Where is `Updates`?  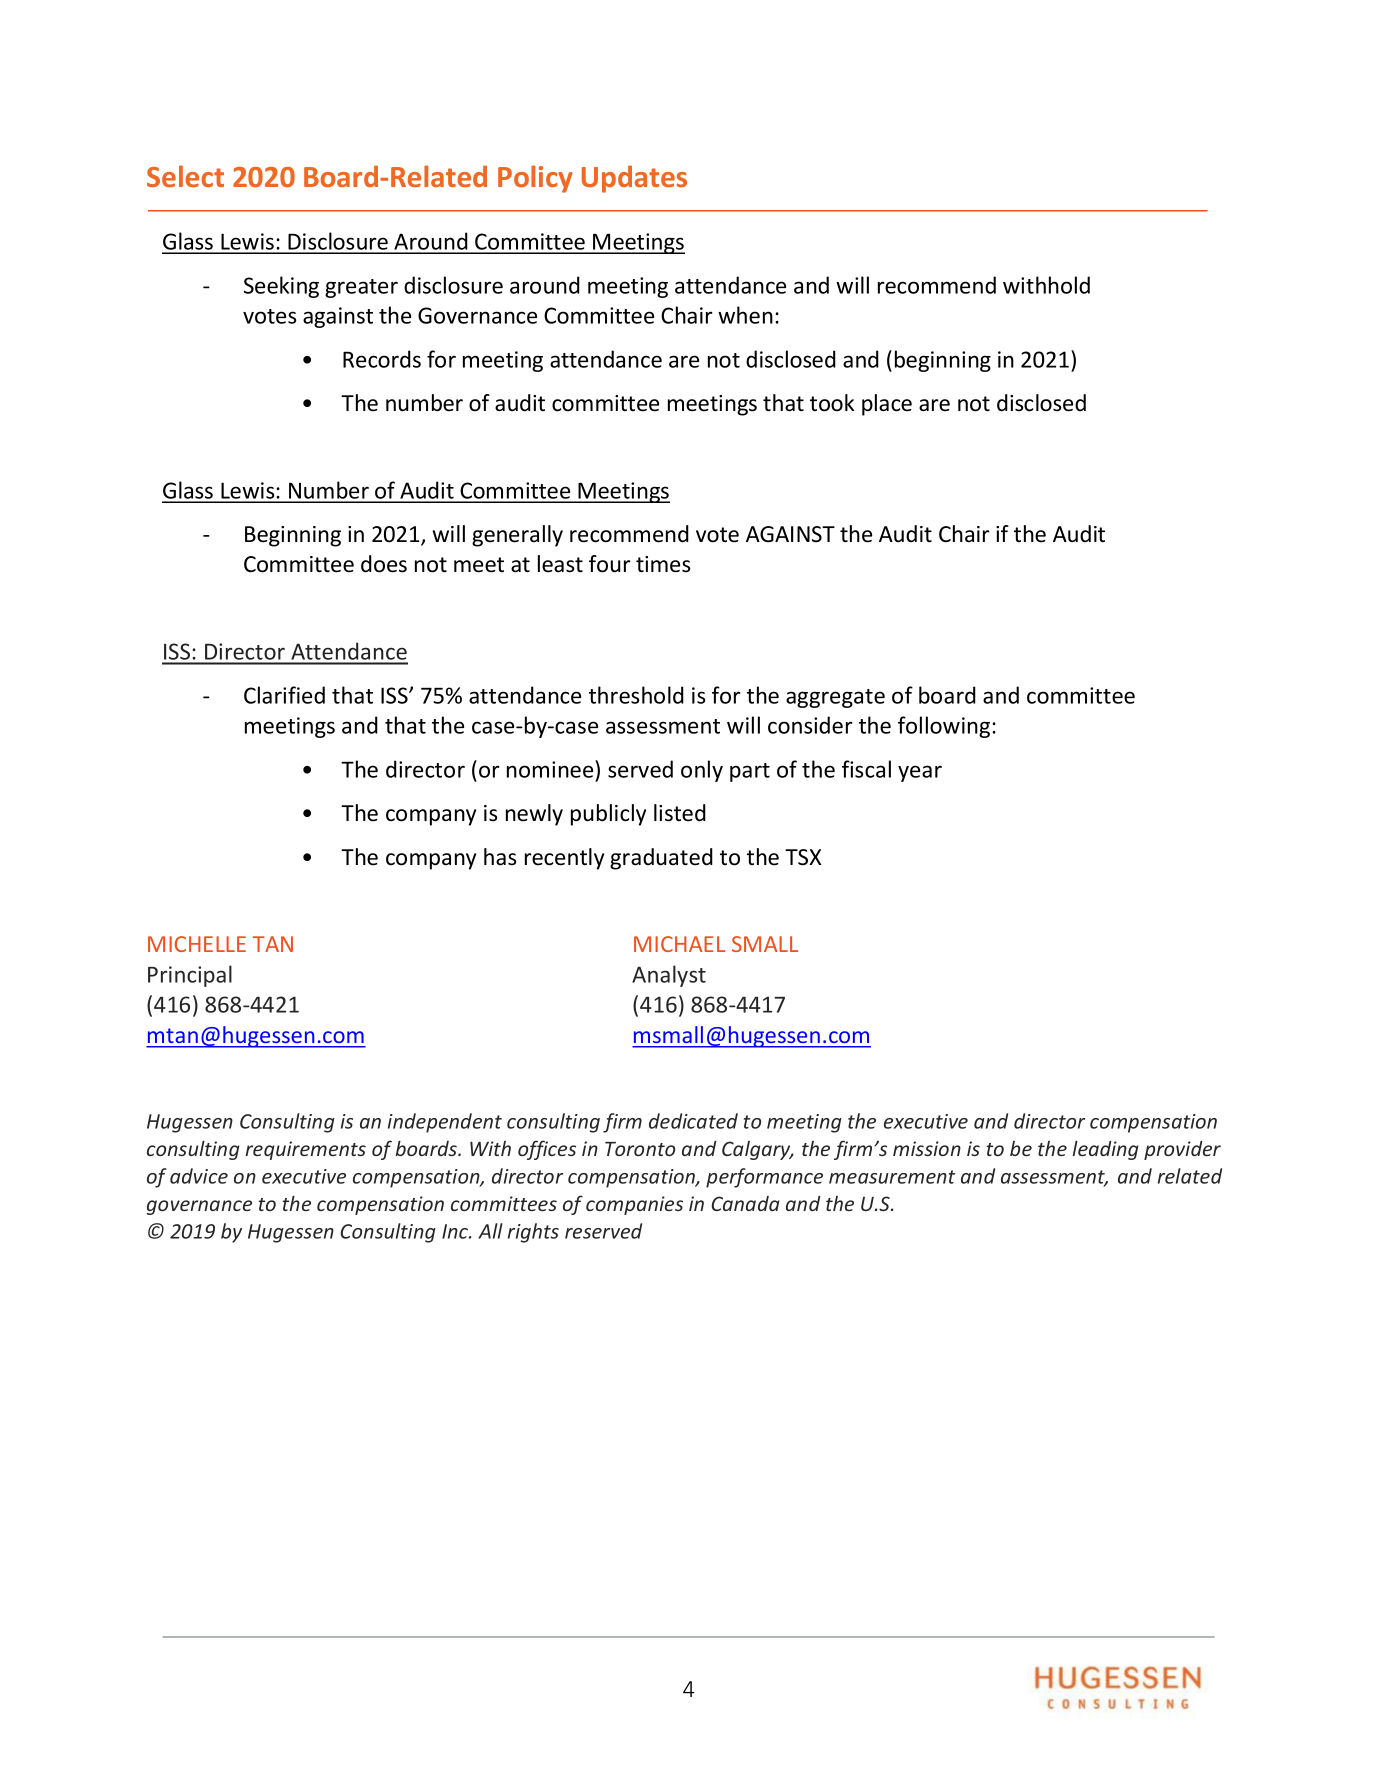
Updates is located at coordinates (634, 179).
